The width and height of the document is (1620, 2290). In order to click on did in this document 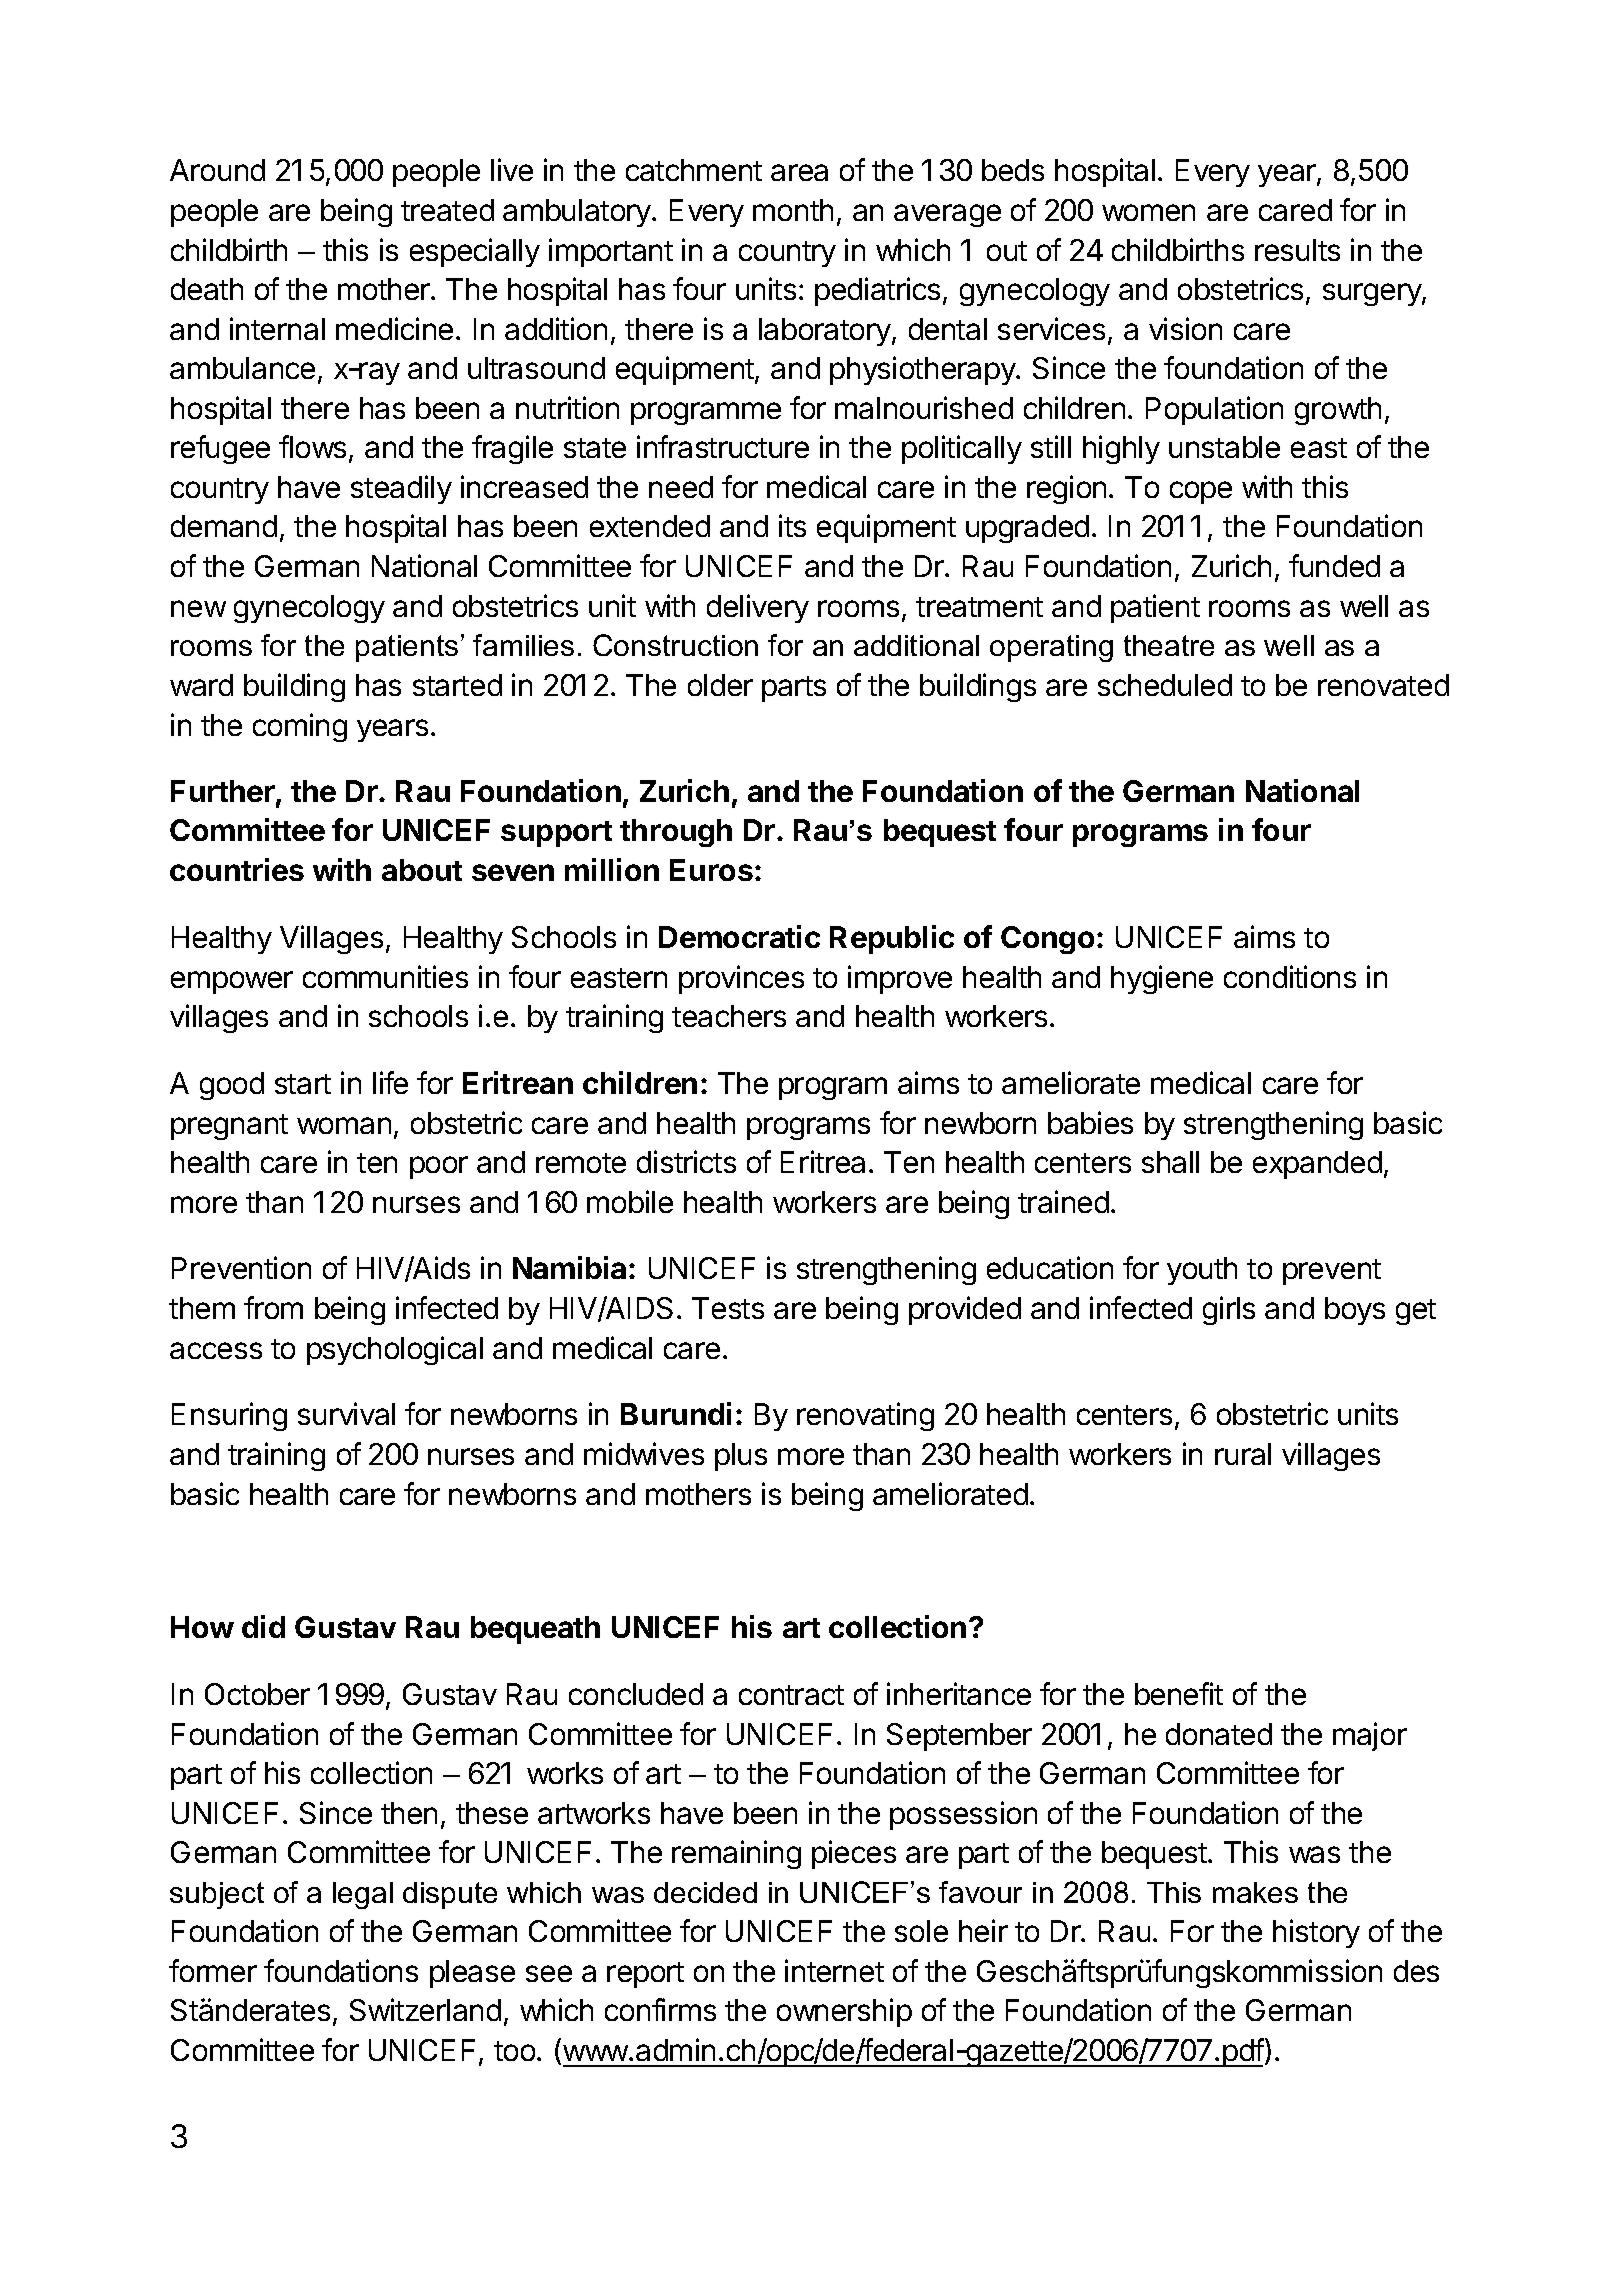, I will do `click(263, 1626)`.
